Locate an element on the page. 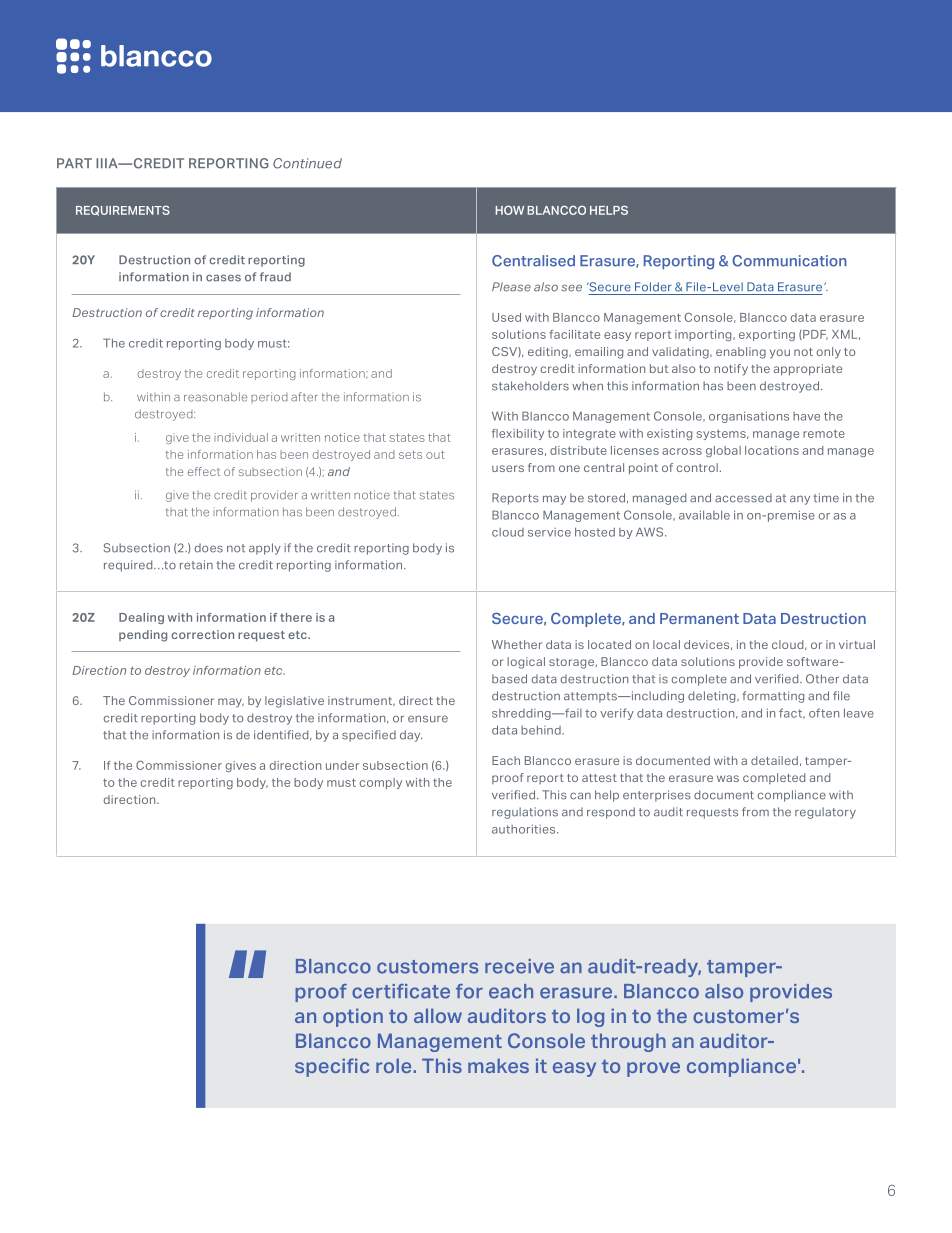 The height and width of the page is (1233, 952). prove is located at coordinates (653, 1069).
